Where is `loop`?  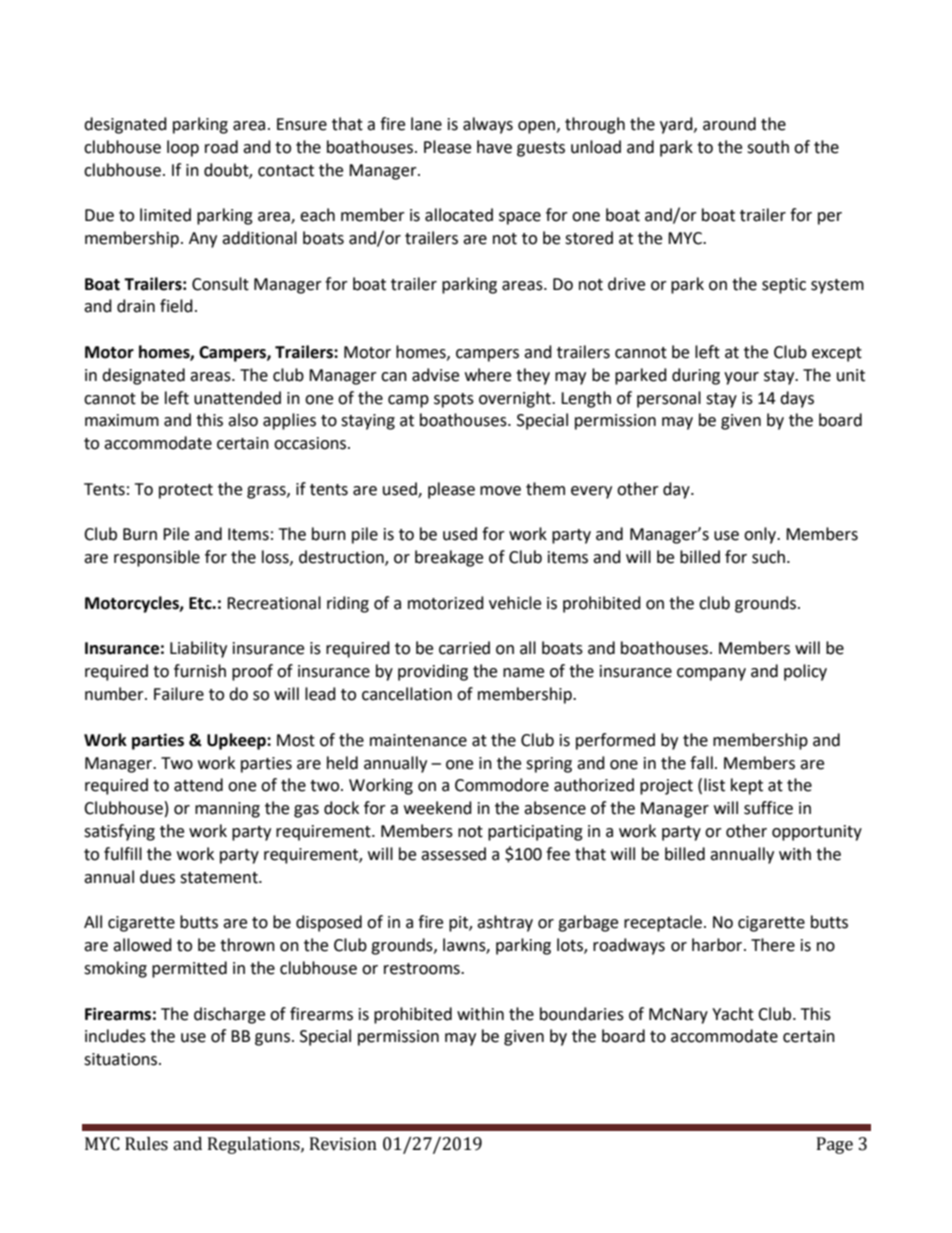
loop is located at coordinates (183, 148).
